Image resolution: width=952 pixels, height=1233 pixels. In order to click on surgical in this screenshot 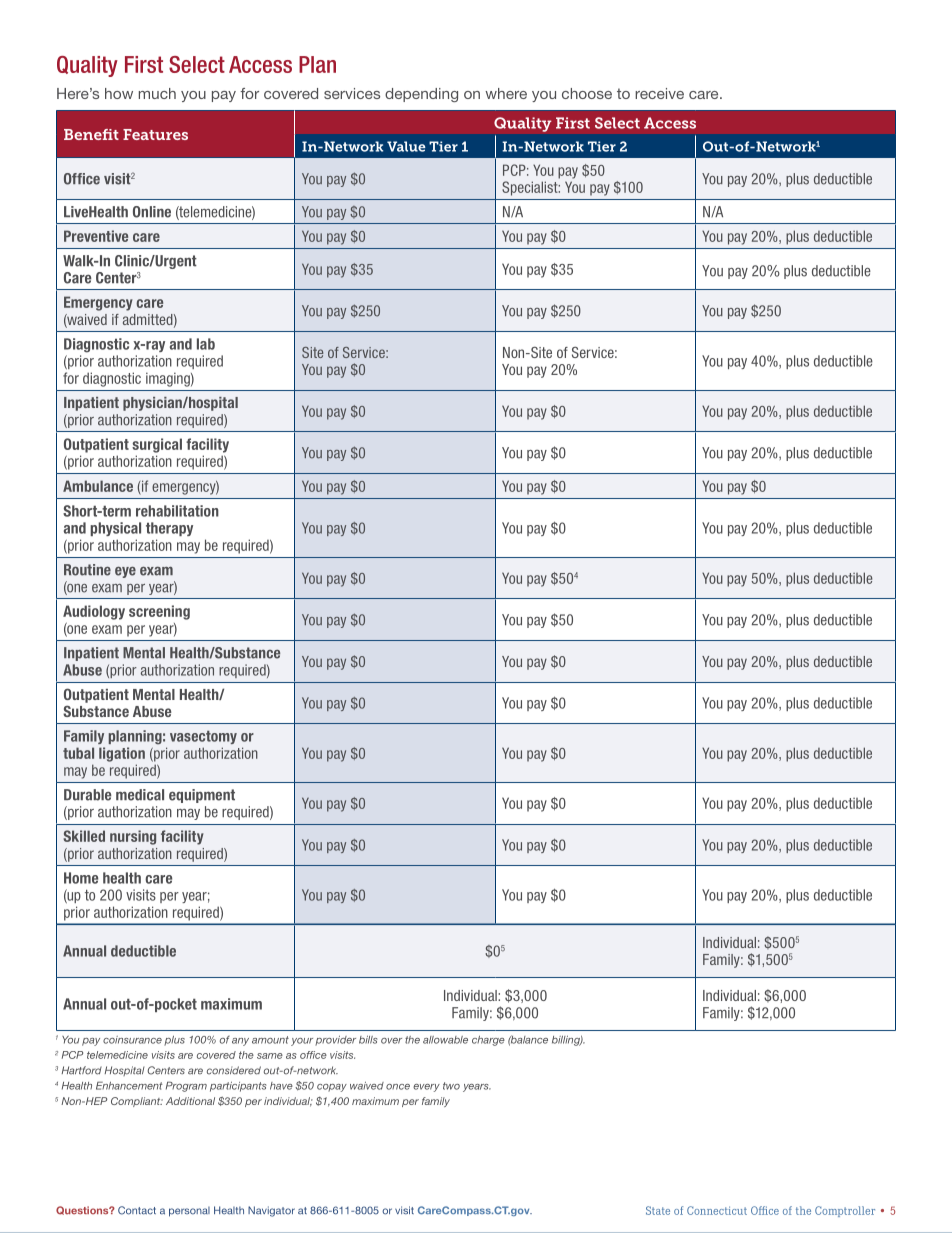, I will do `click(157, 445)`.
